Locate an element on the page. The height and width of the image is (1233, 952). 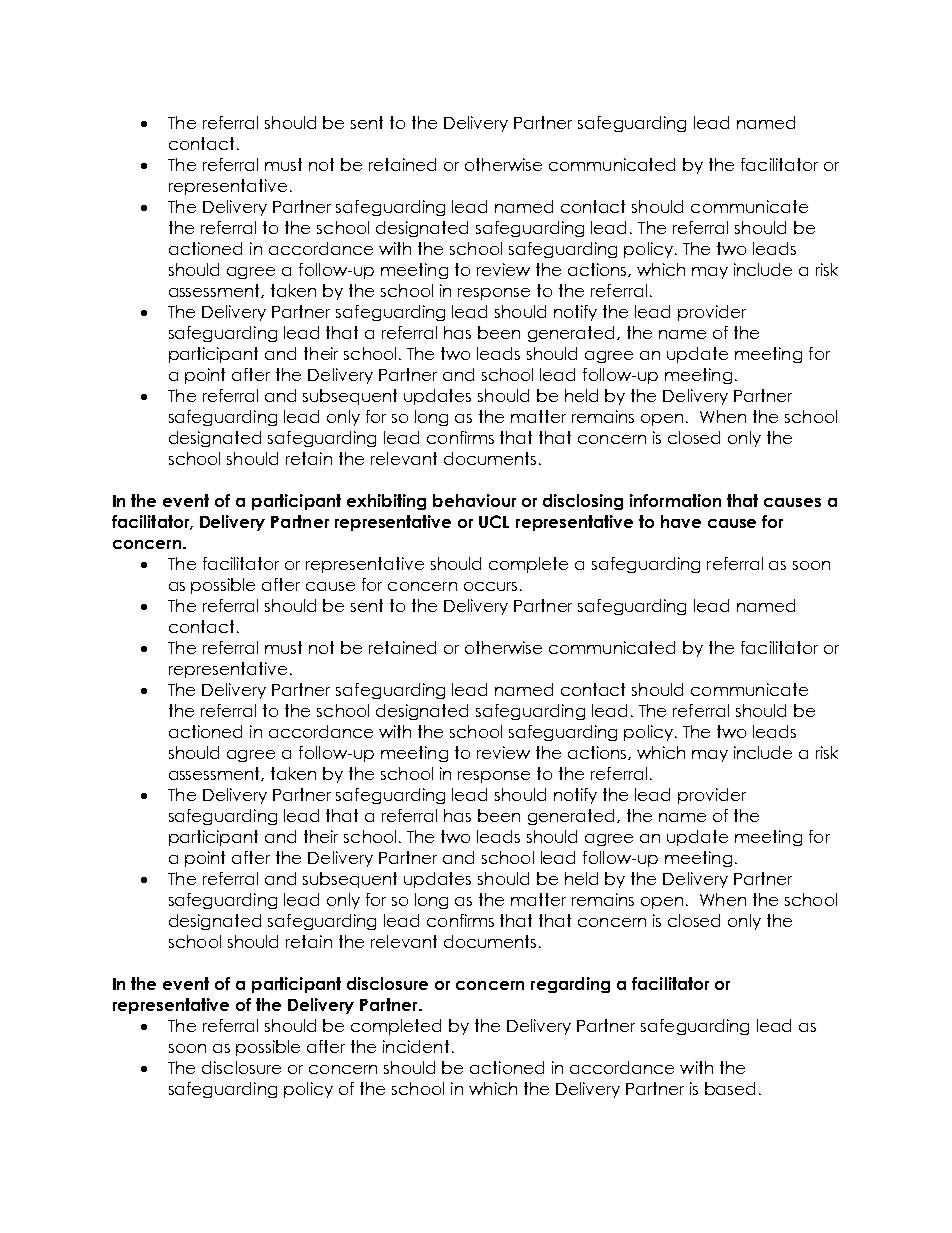
UCL is located at coordinates (494, 521).
